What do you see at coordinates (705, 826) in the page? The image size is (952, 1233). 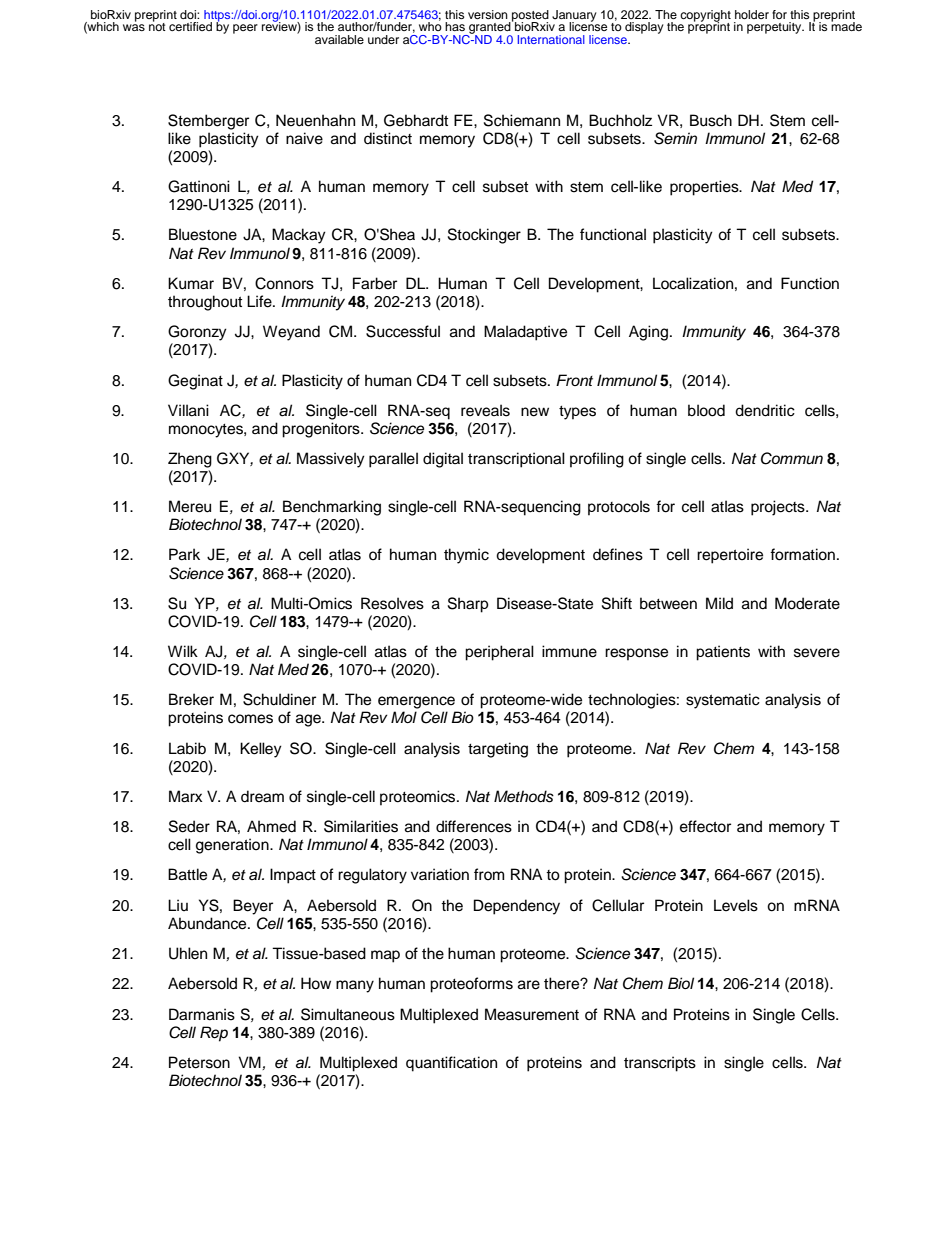 I see `effector` at bounding box center [705, 826].
